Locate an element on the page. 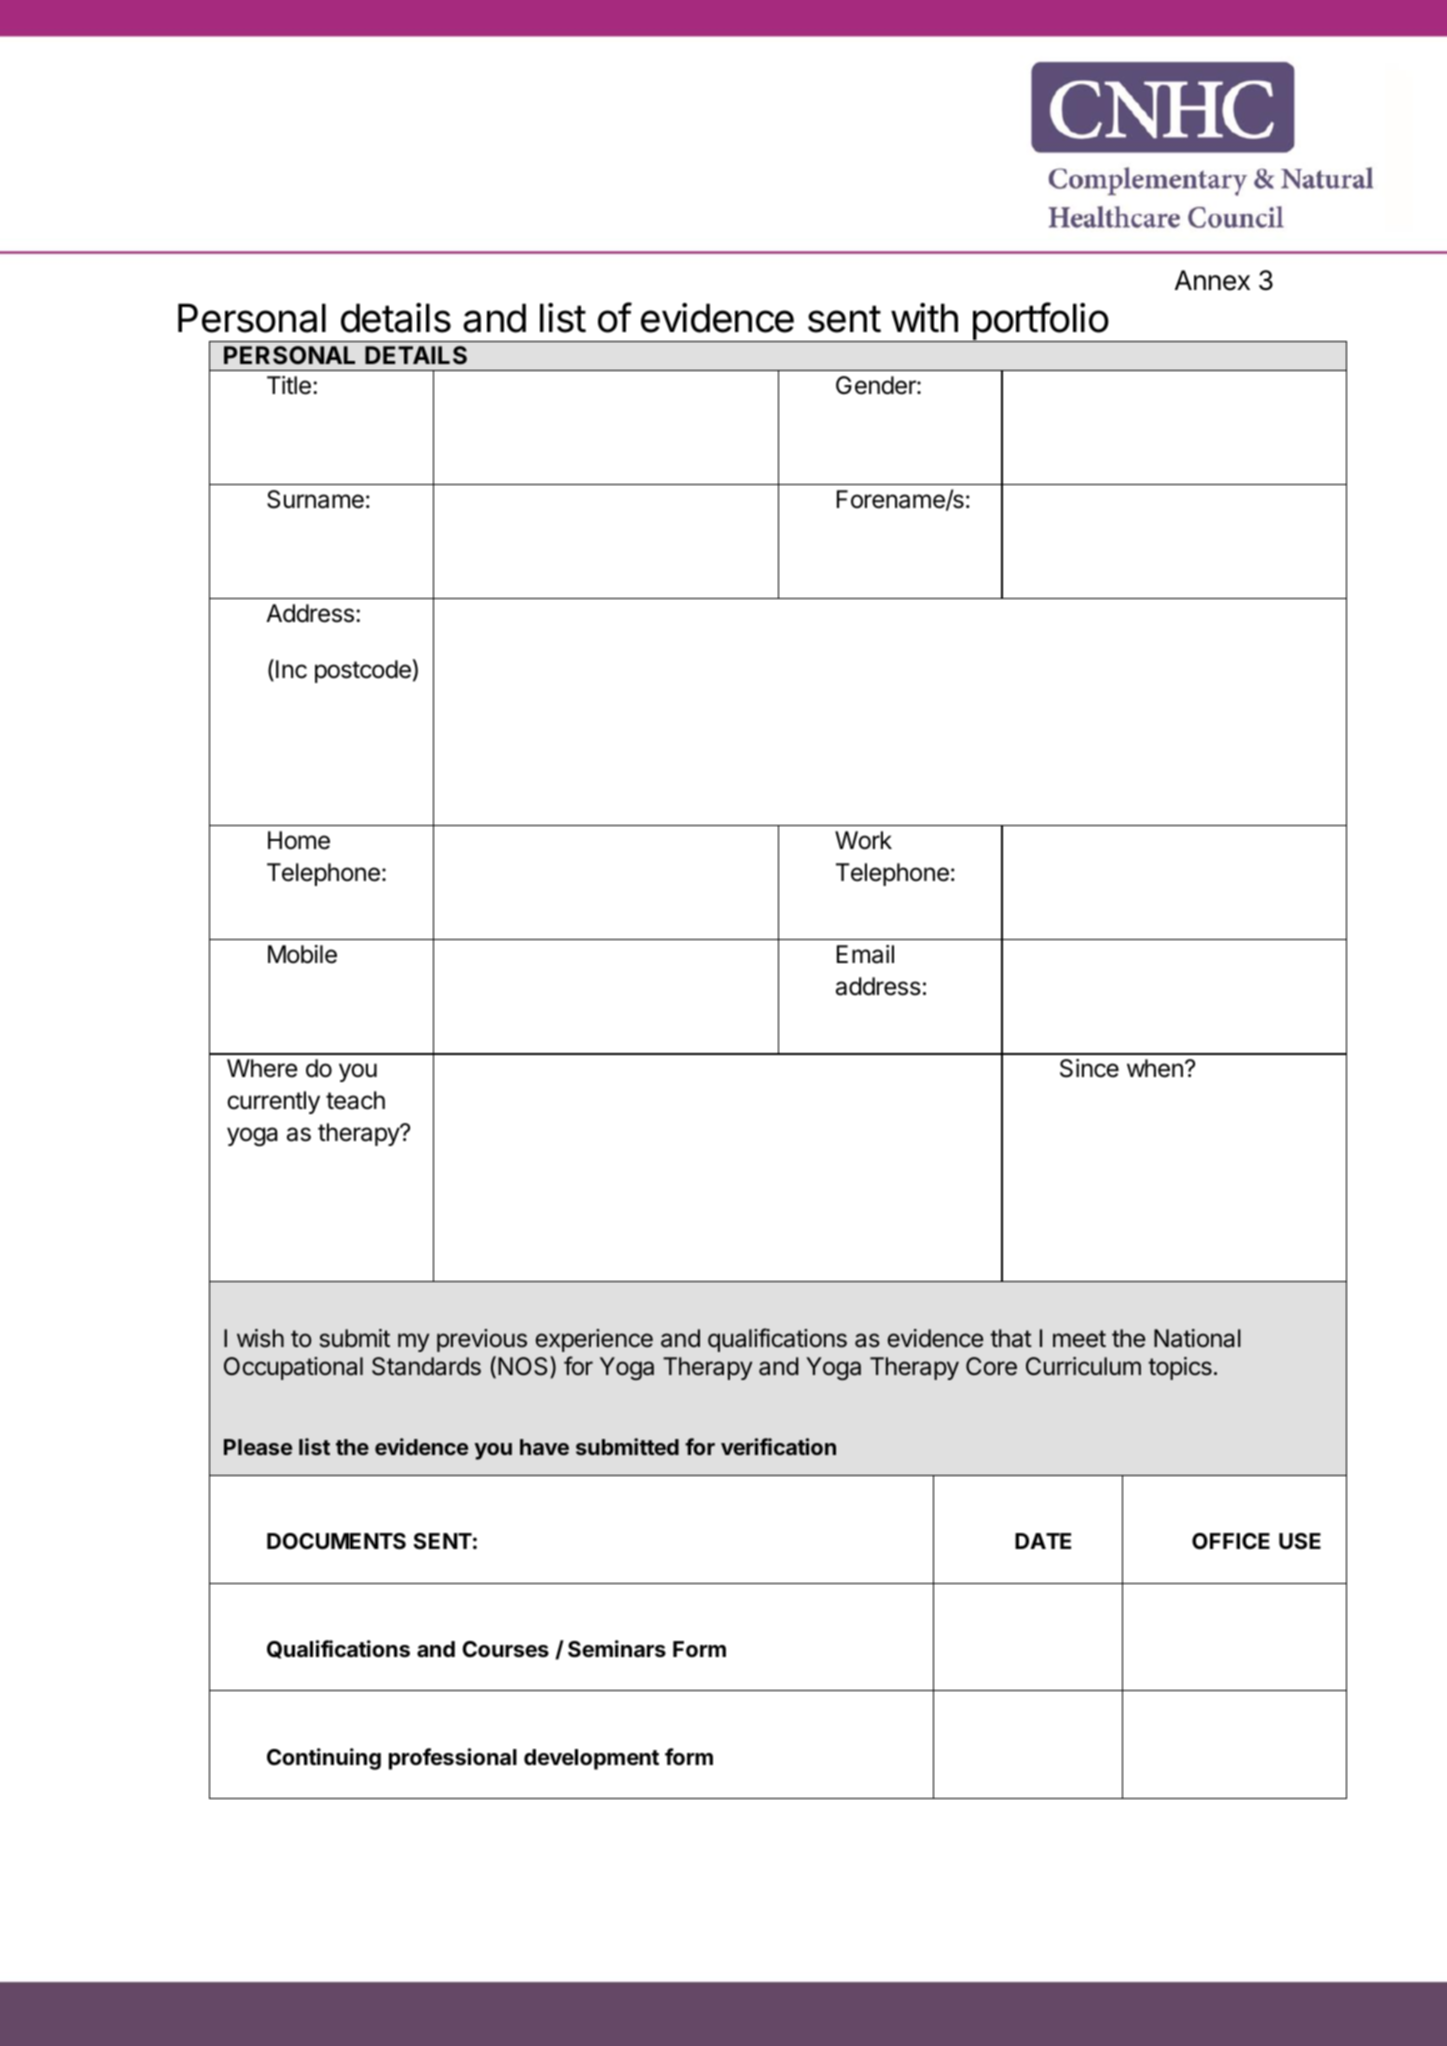  Annex is located at coordinates (1212, 280).
